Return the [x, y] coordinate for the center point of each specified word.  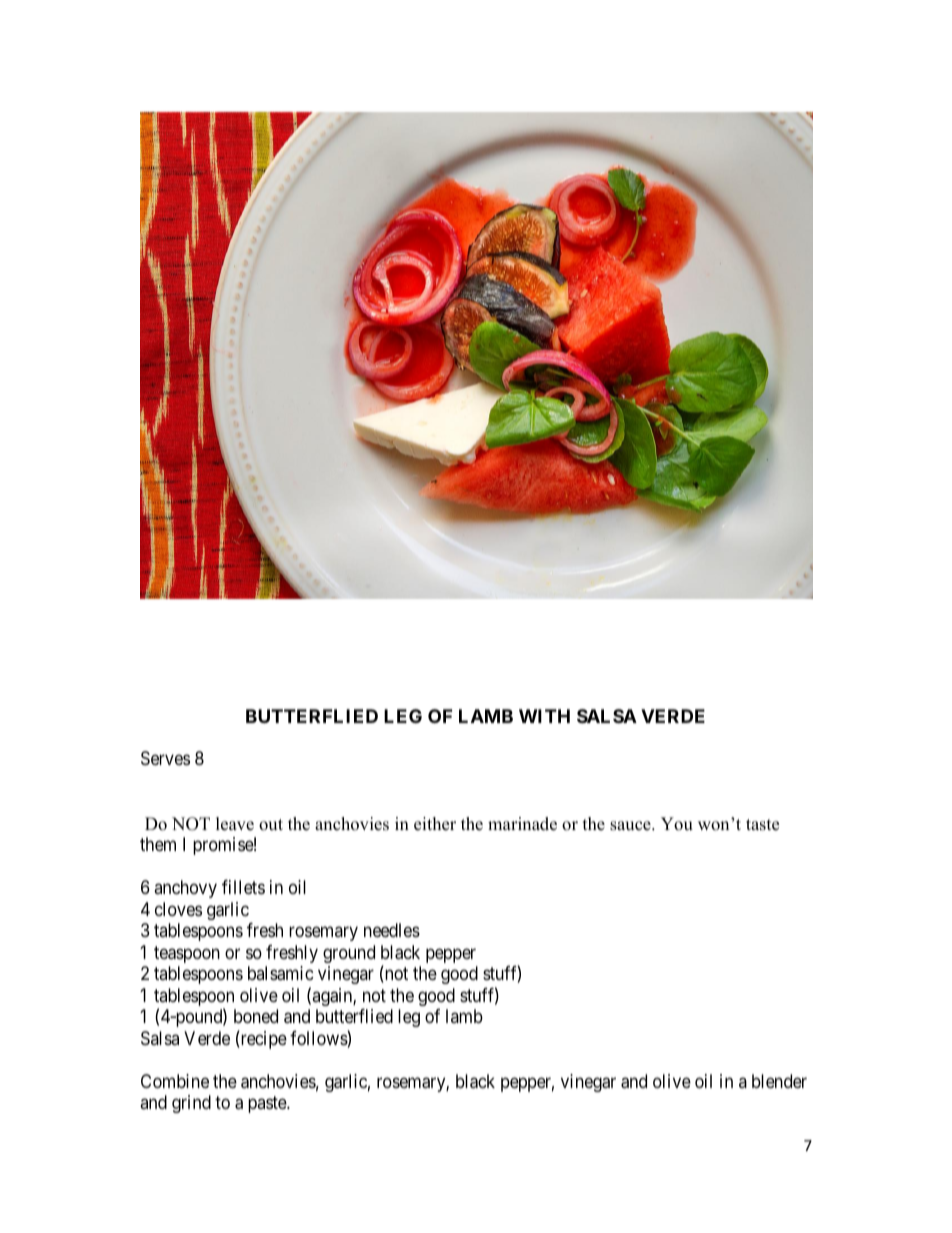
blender [779, 1081]
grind [191, 1104]
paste [268, 1104]
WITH [544, 716]
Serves [165, 758]
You [677, 824]
